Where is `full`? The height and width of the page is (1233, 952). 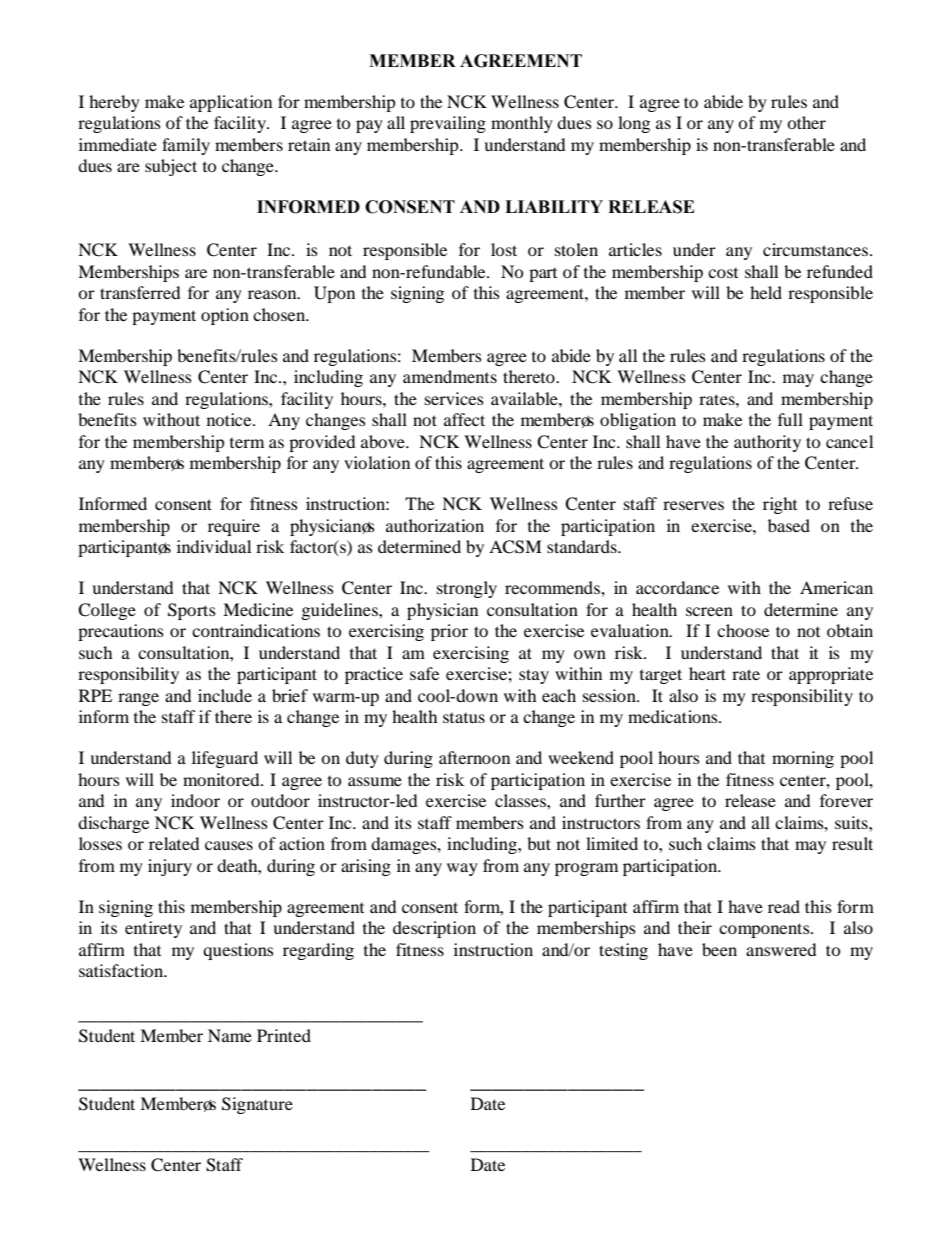
full is located at coordinates (790, 419).
